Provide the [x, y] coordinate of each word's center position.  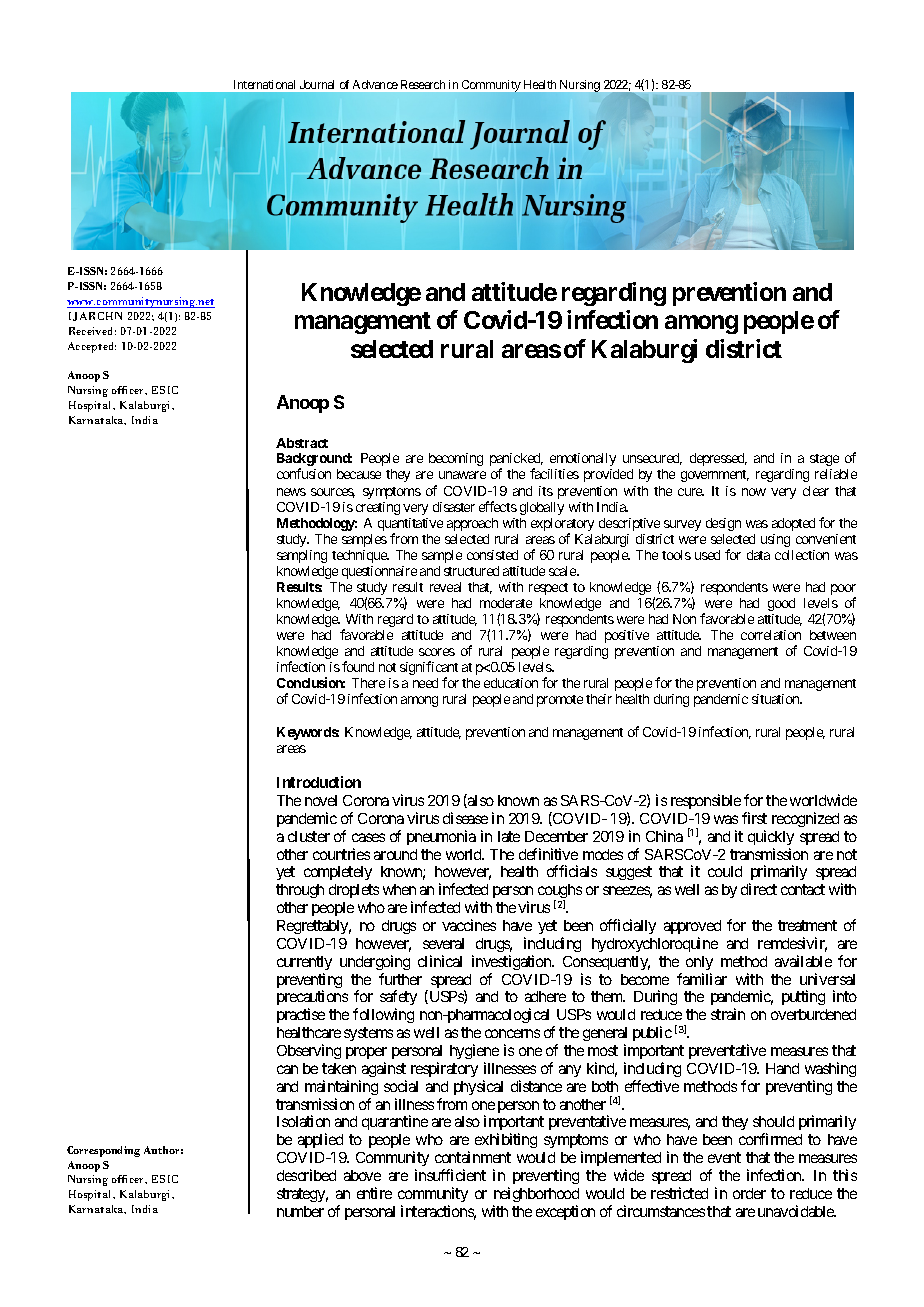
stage [824, 460]
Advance [375, 84]
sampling [302, 556]
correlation [771, 635]
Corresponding [103, 1151]
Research [423, 84]
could [725, 871]
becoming [456, 459]
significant [429, 669]
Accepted [92, 347]
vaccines [469, 925]
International [264, 84]
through [300, 891]
